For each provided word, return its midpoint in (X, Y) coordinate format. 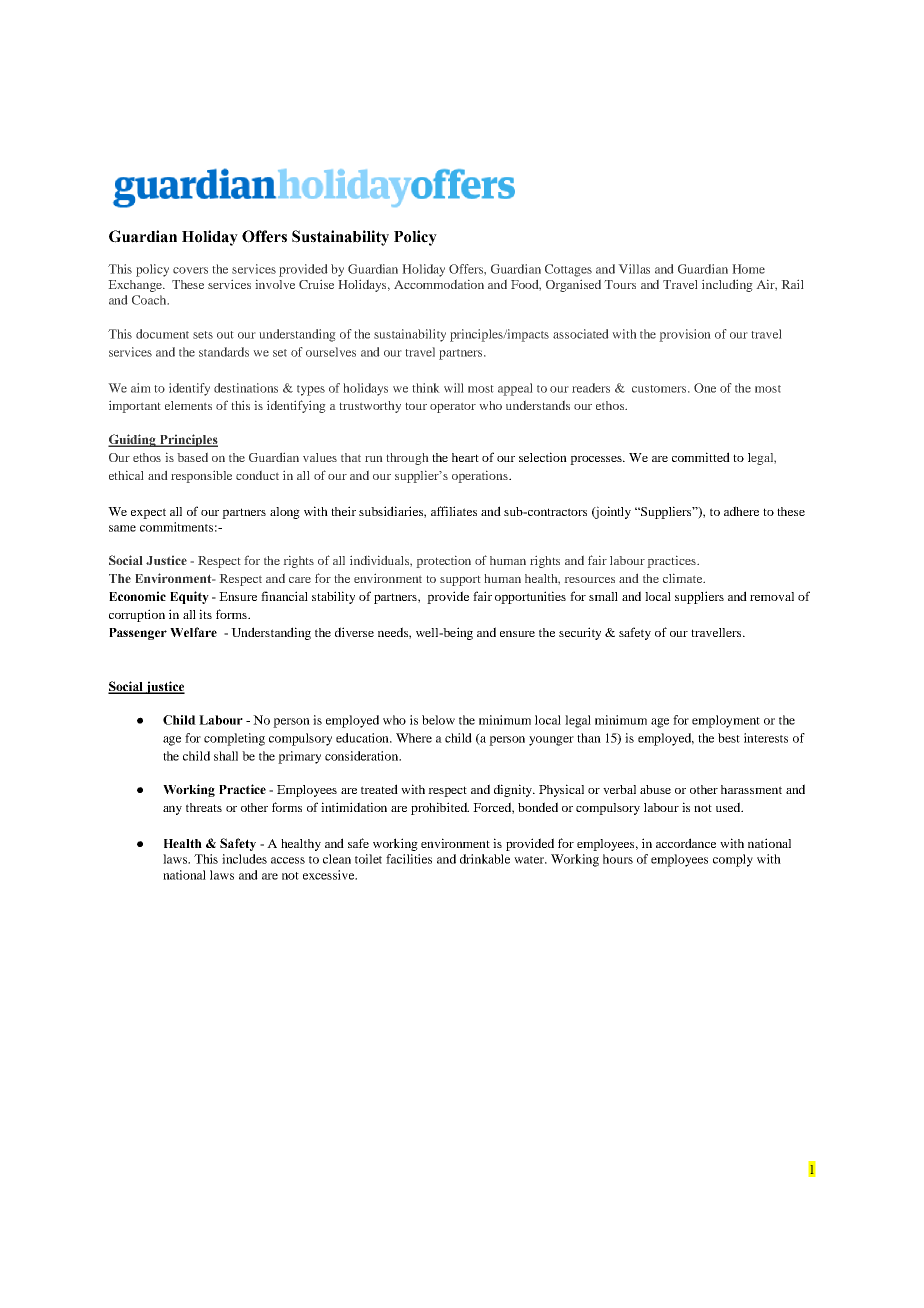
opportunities (530, 597)
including (727, 285)
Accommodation (439, 284)
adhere (741, 511)
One (705, 388)
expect (148, 513)
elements (188, 405)
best (729, 738)
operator (453, 407)
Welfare (193, 632)
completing (234, 739)
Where (414, 738)
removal (772, 596)
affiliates (454, 511)
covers (190, 270)
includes (244, 859)
